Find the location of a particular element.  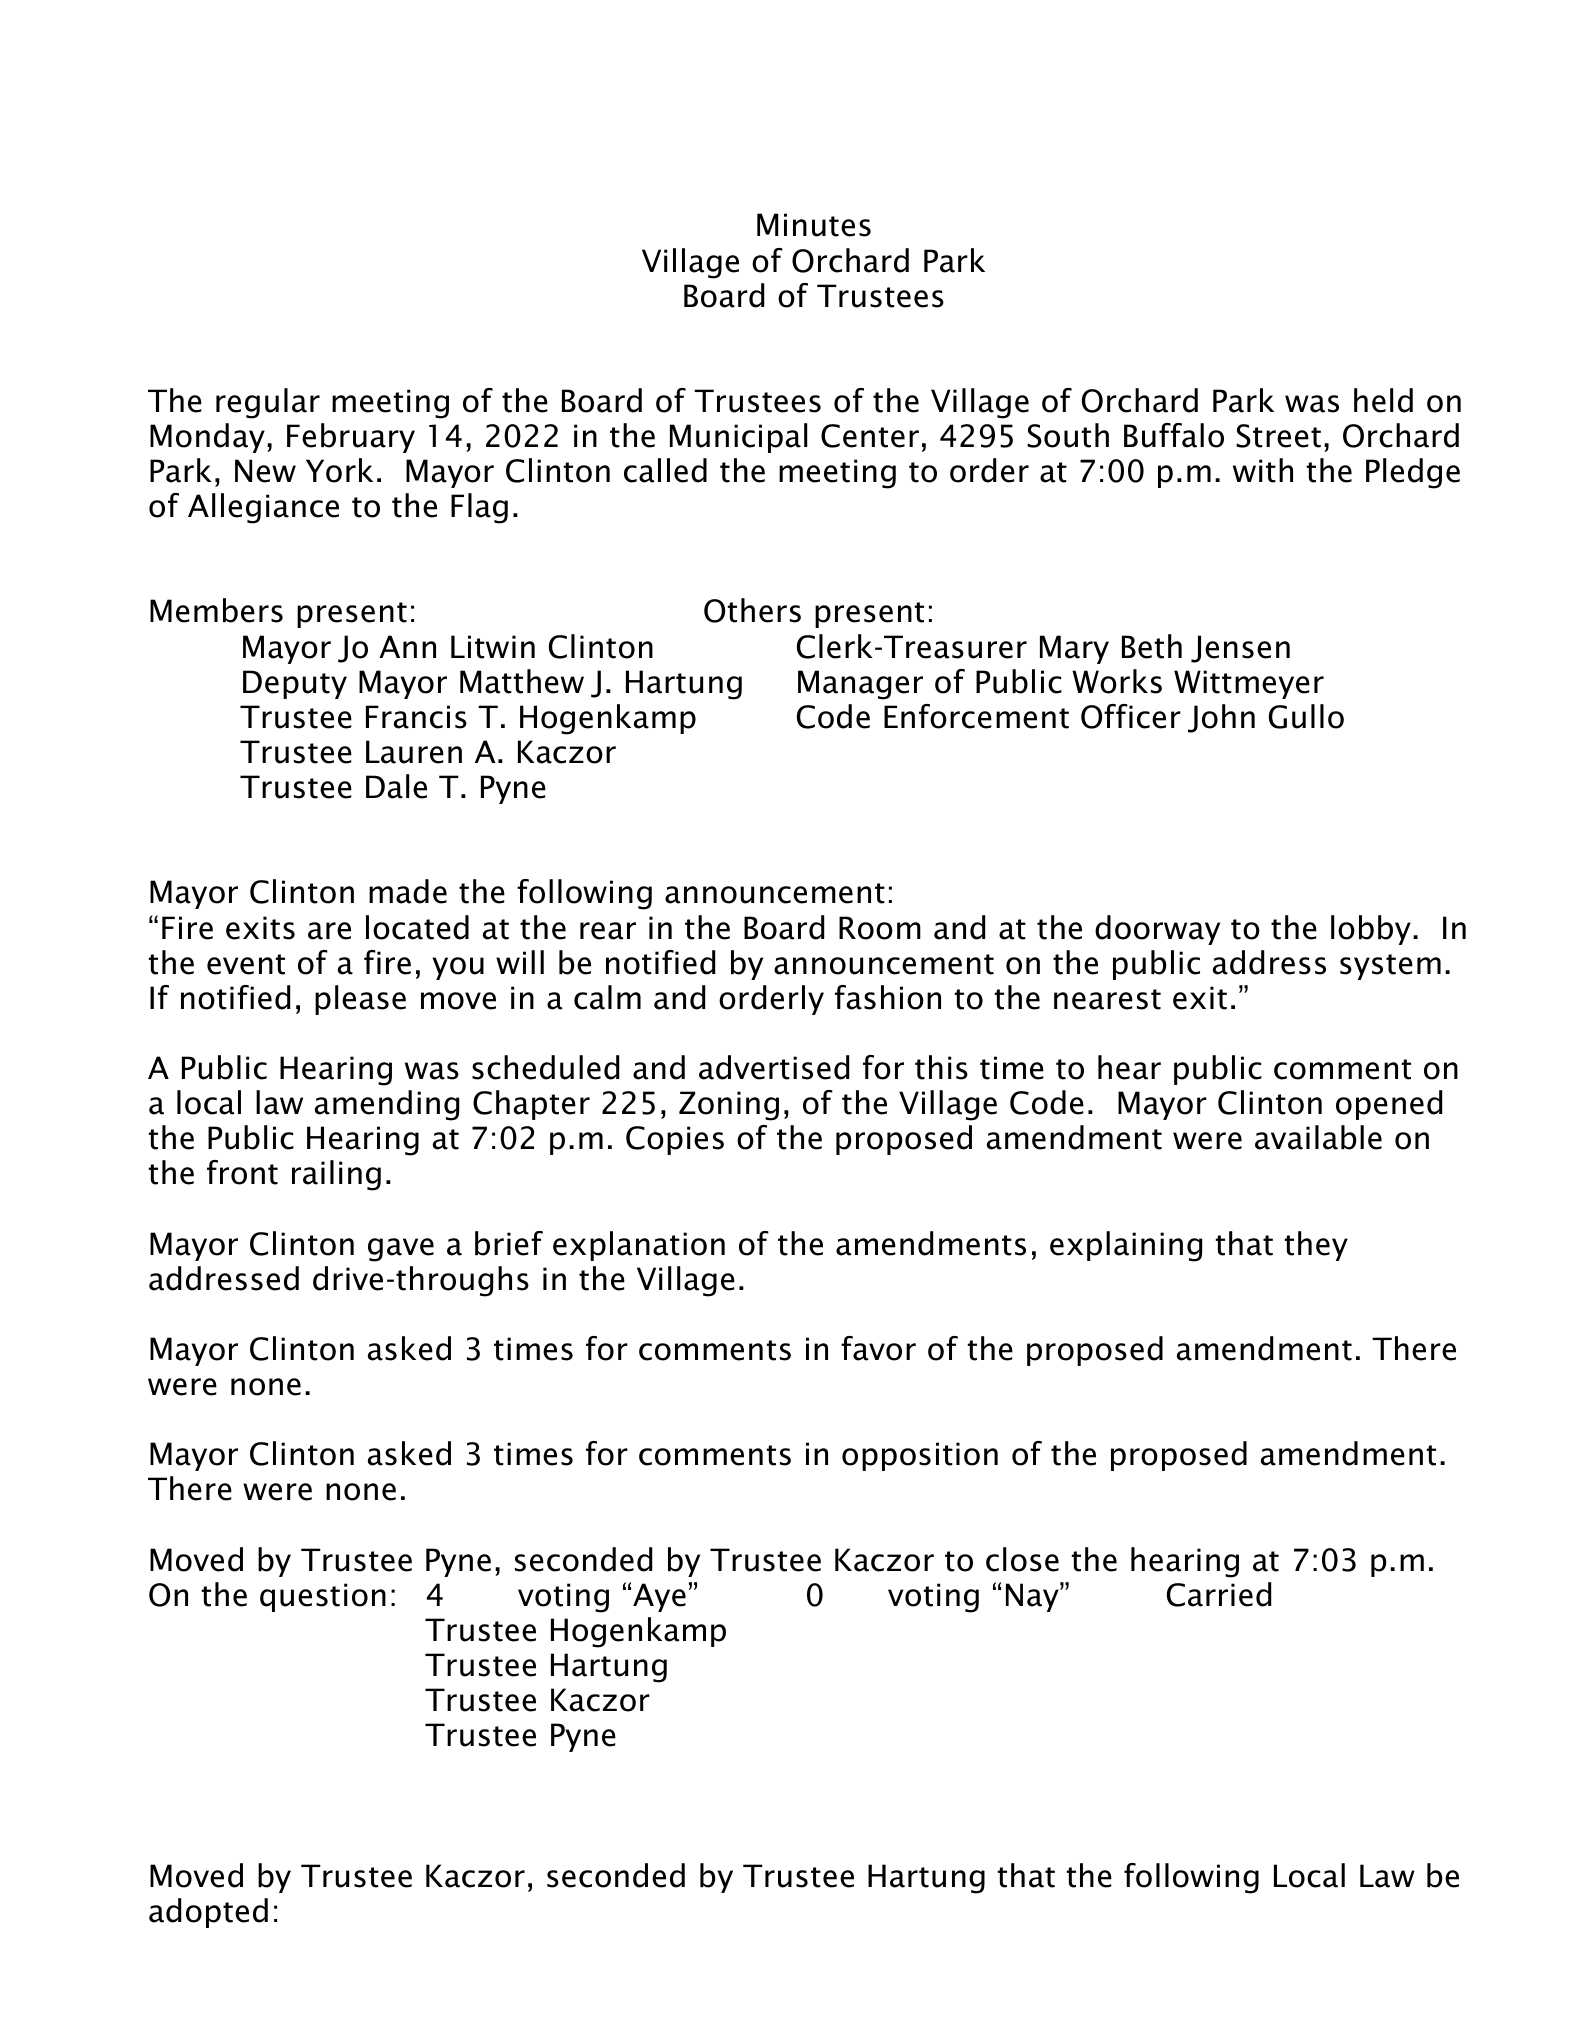

regular is located at coordinates (268, 403).
